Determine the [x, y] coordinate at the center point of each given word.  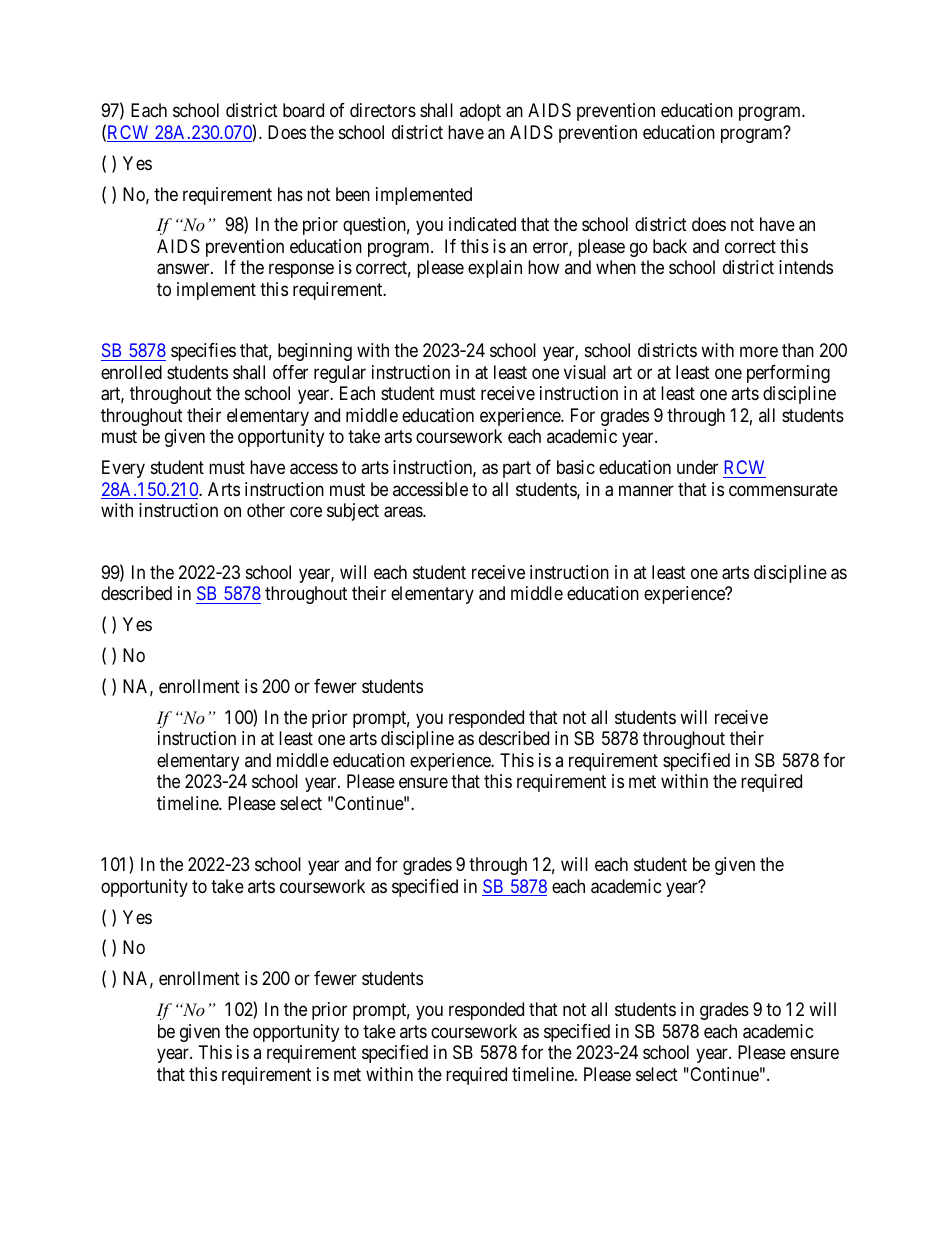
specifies [203, 352]
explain [495, 269]
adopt [480, 112]
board [303, 110]
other [266, 510]
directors [383, 110]
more [759, 352]
